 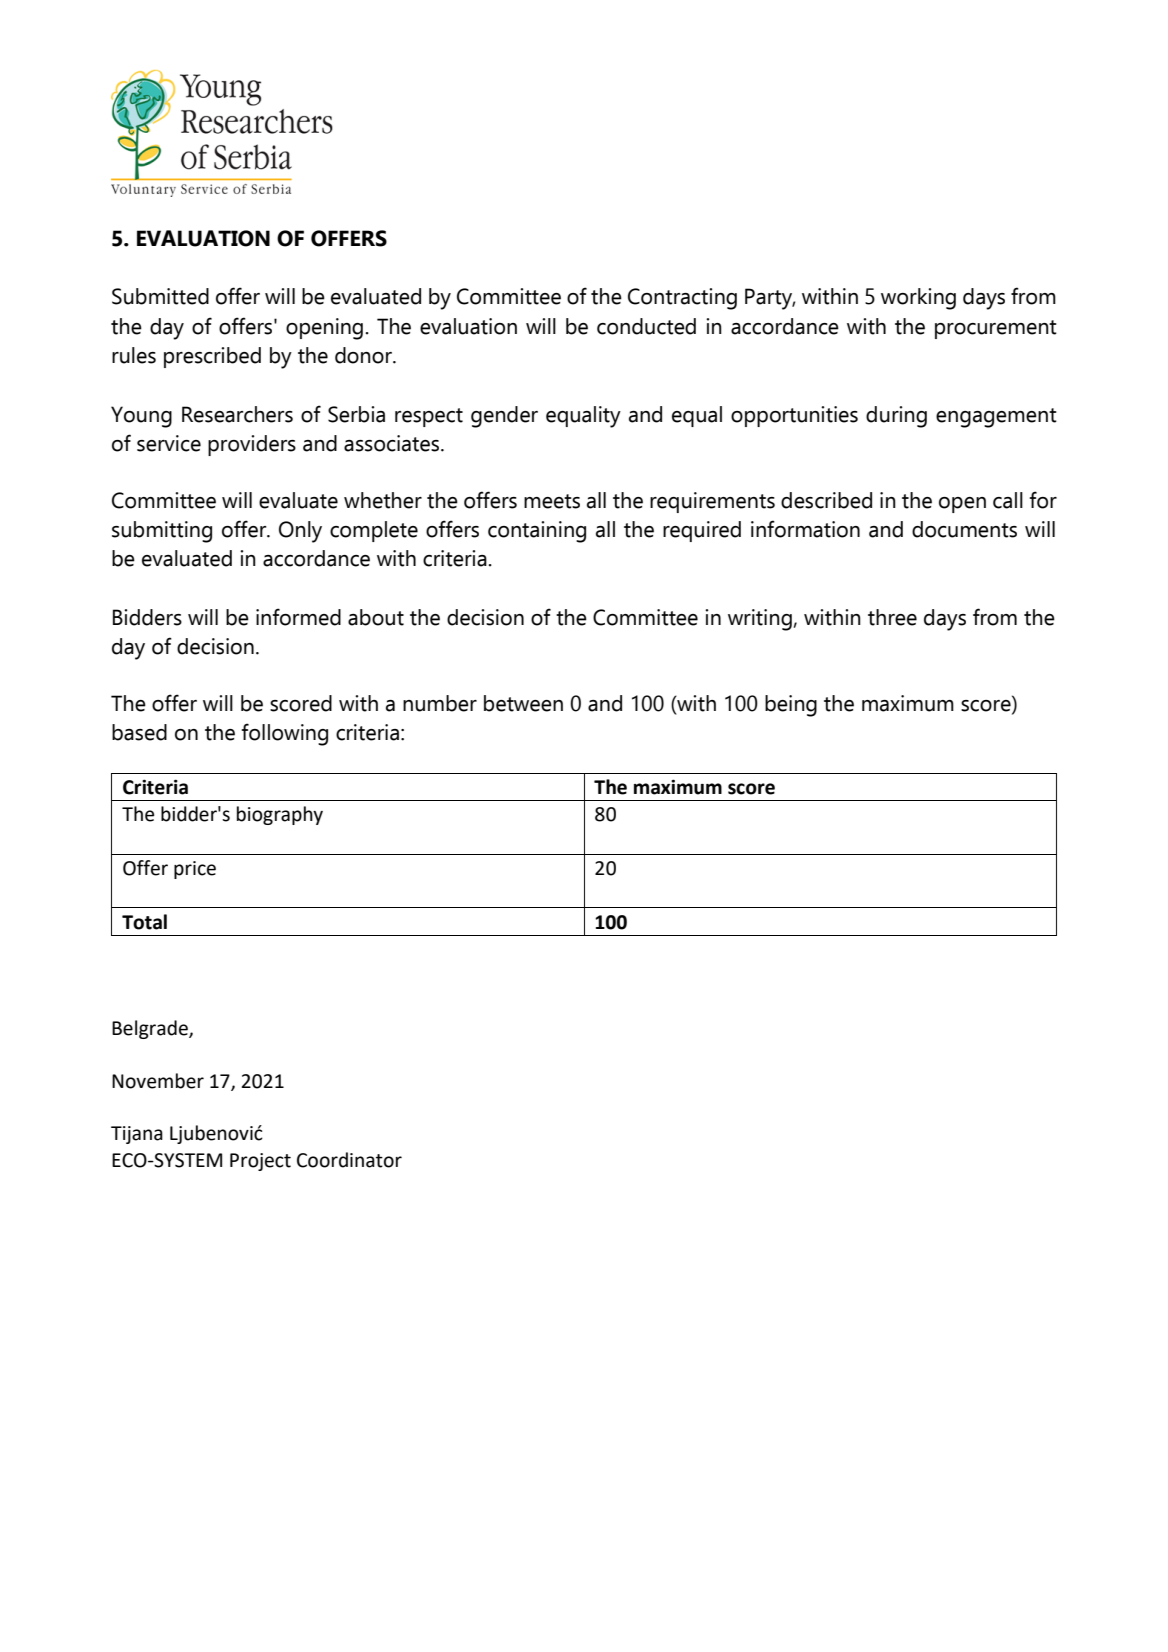 I want to click on working, so click(x=918, y=299).
